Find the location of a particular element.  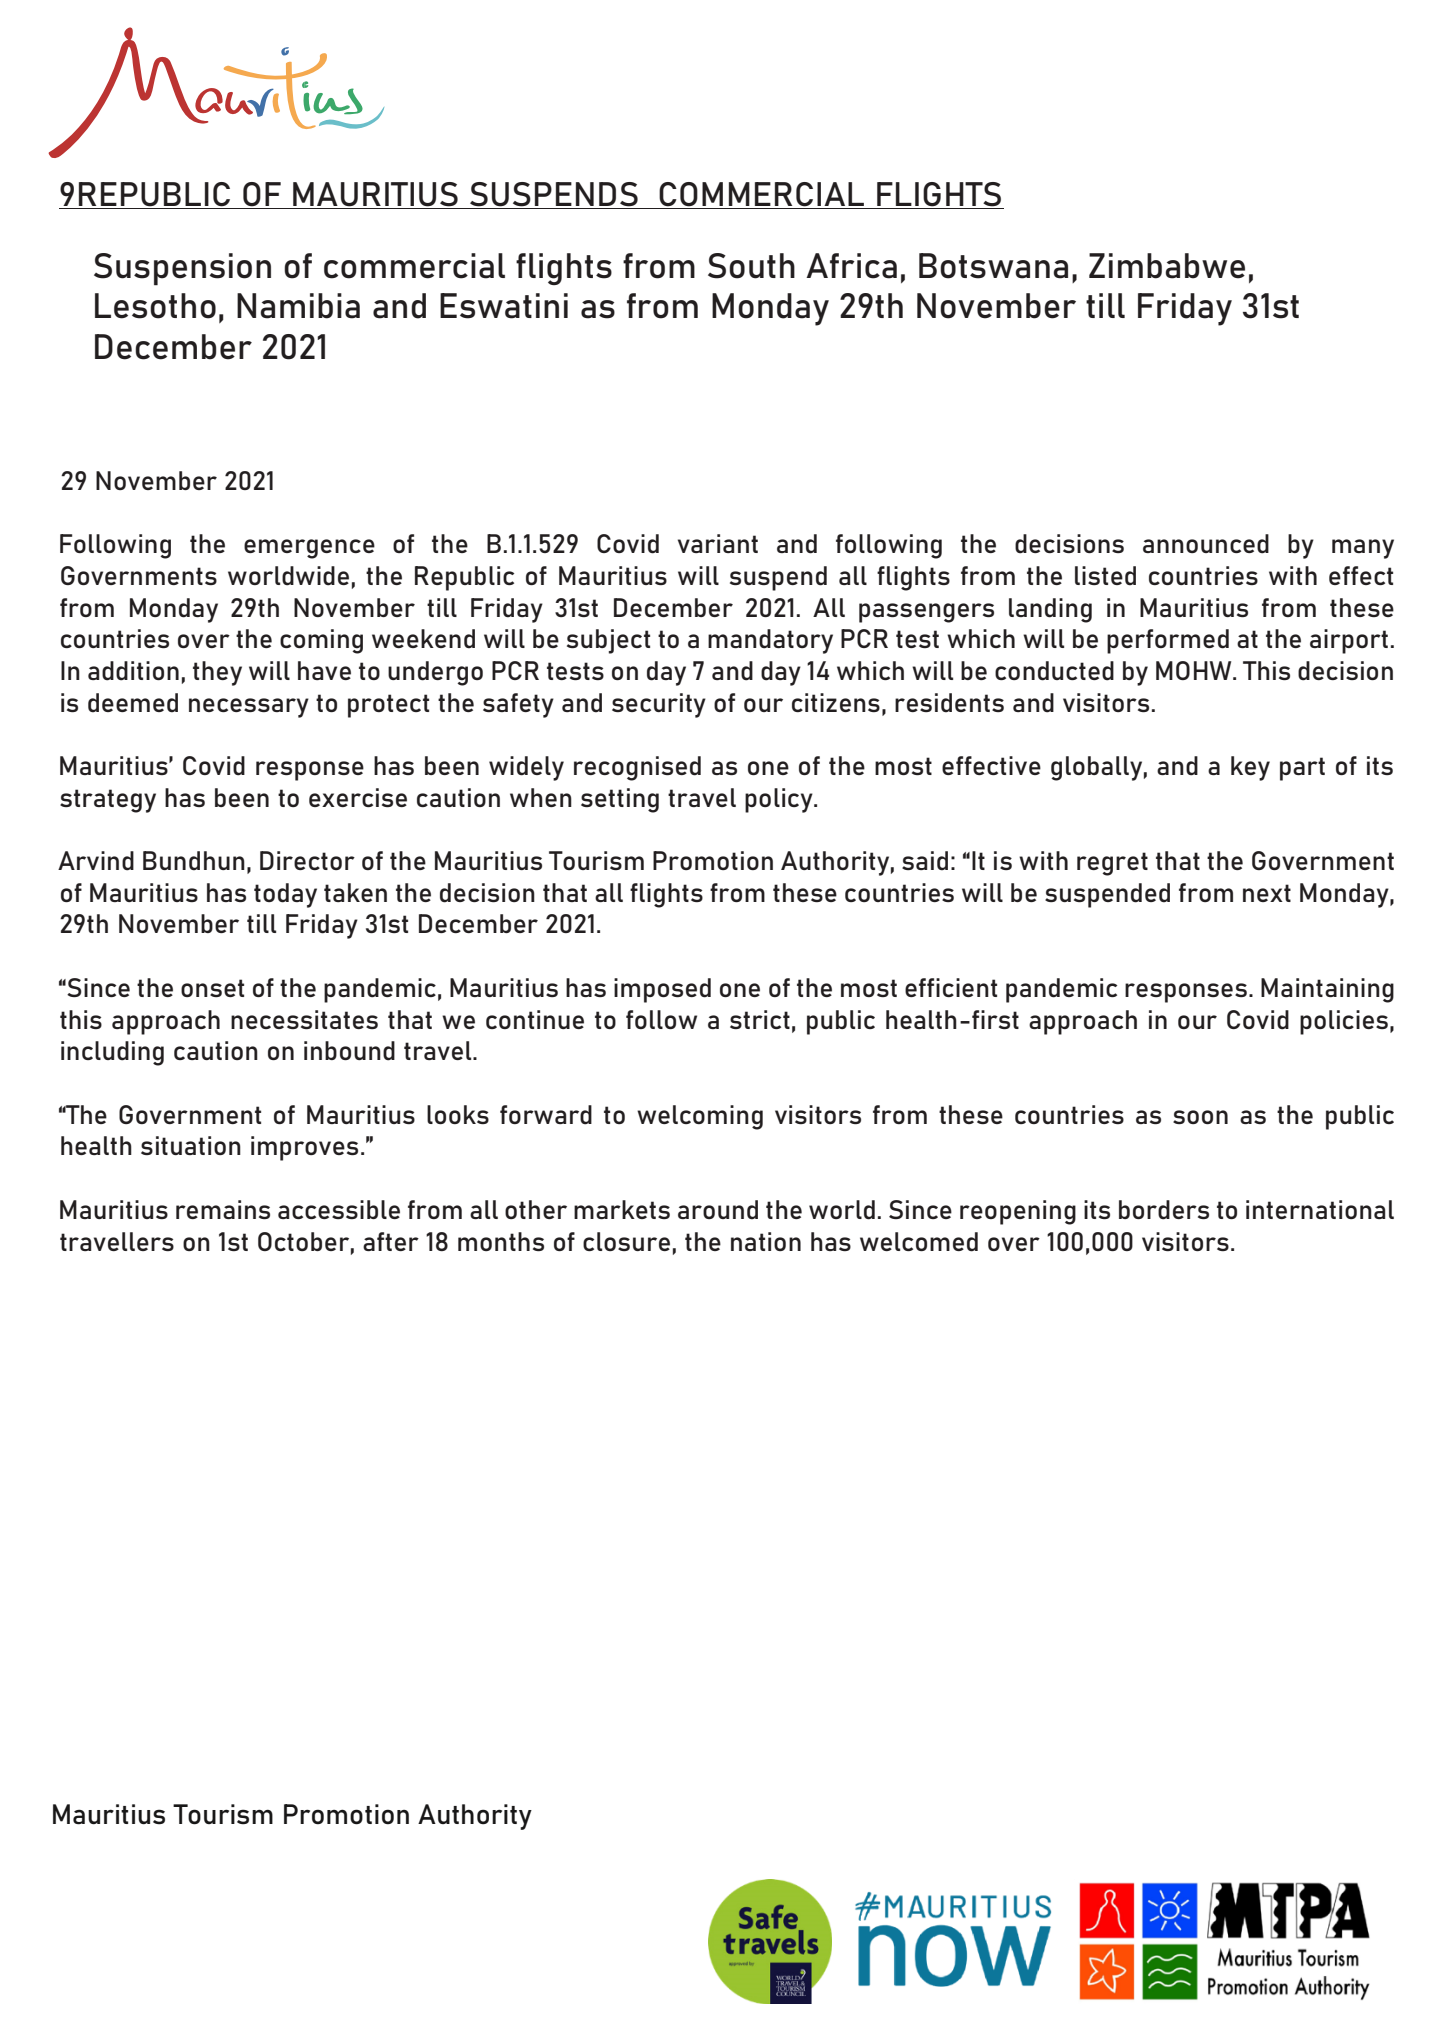

remains is located at coordinates (223, 1209).
